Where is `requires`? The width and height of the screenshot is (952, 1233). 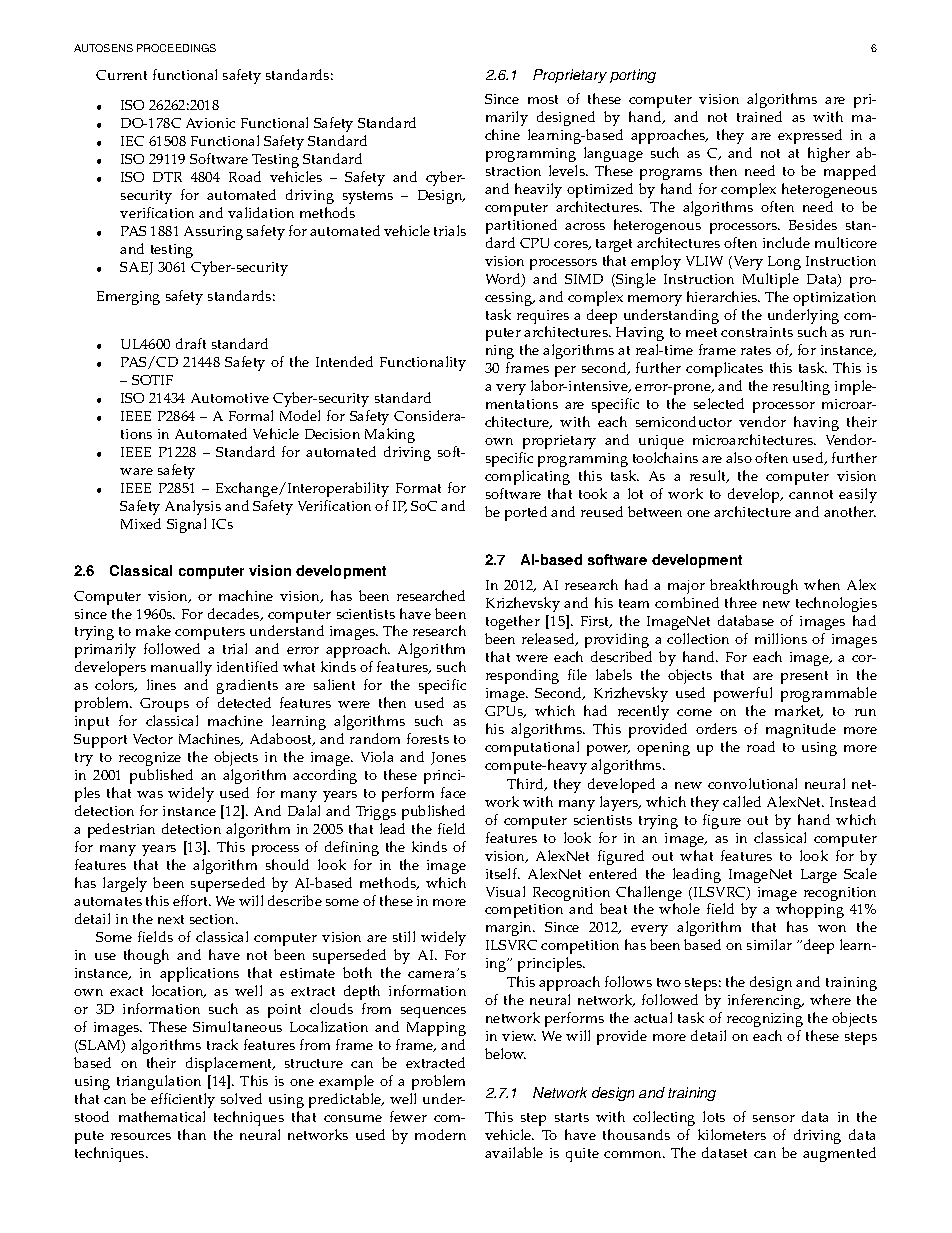 requires is located at coordinates (543, 318).
